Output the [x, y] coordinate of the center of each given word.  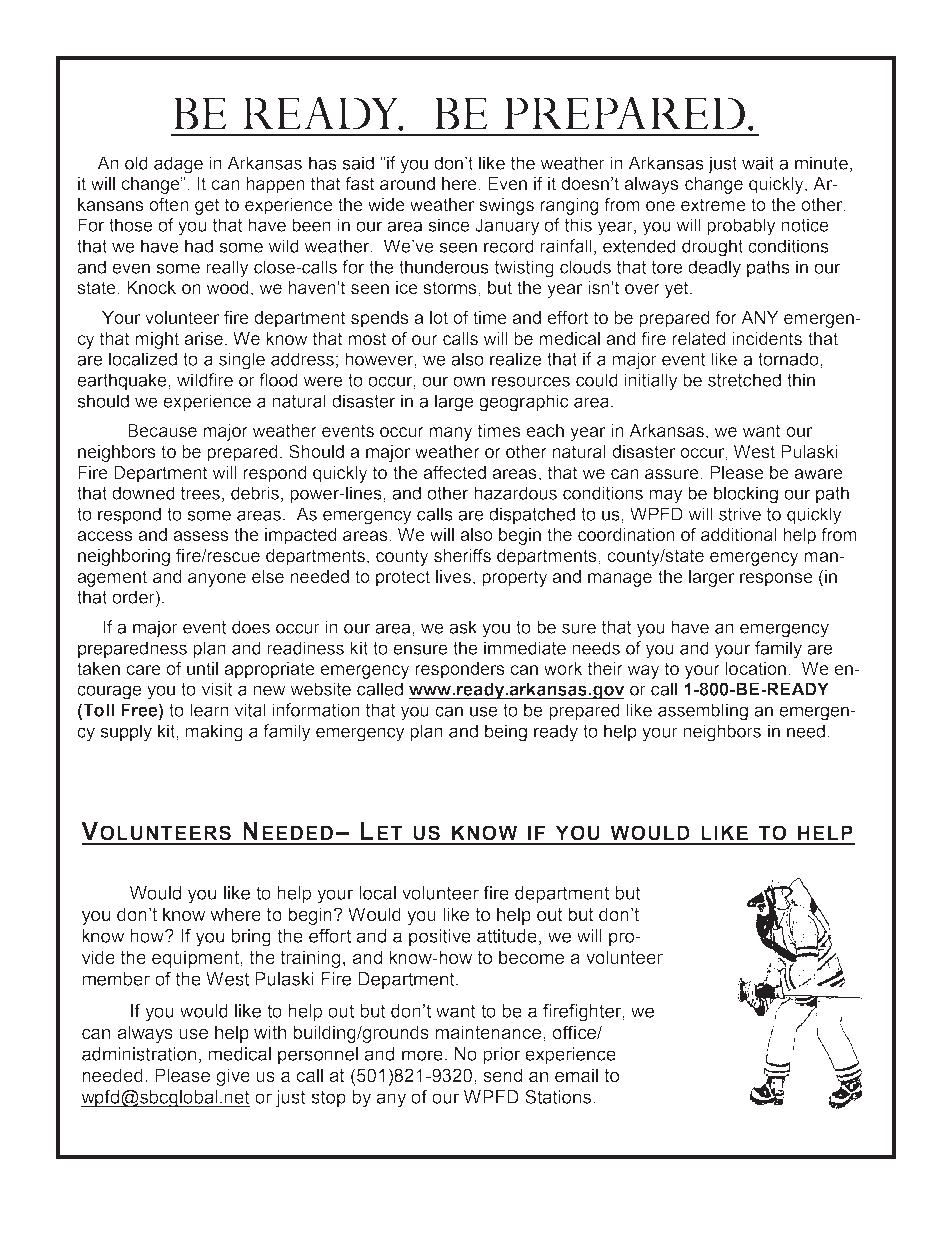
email [576, 1075]
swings [506, 206]
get [207, 206]
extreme [713, 205]
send [502, 1075]
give [233, 1077]
